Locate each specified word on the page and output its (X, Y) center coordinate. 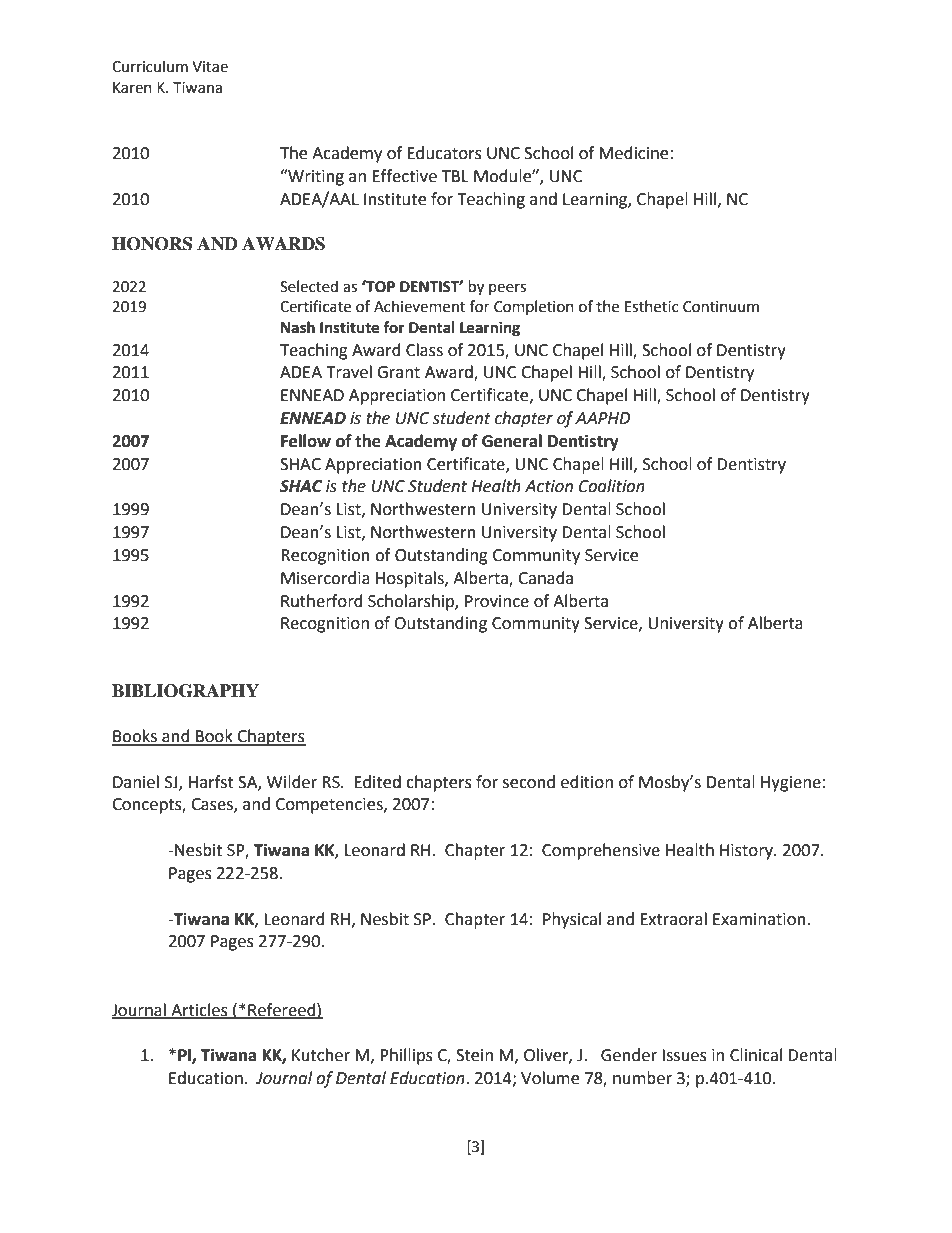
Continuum (721, 307)
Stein (474, 1055)
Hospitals (411, 579)
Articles (199, 1010)
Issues (684, 1055)
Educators (444, 153)
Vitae (210, 67)
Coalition (612, 486)
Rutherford (322, 601)
